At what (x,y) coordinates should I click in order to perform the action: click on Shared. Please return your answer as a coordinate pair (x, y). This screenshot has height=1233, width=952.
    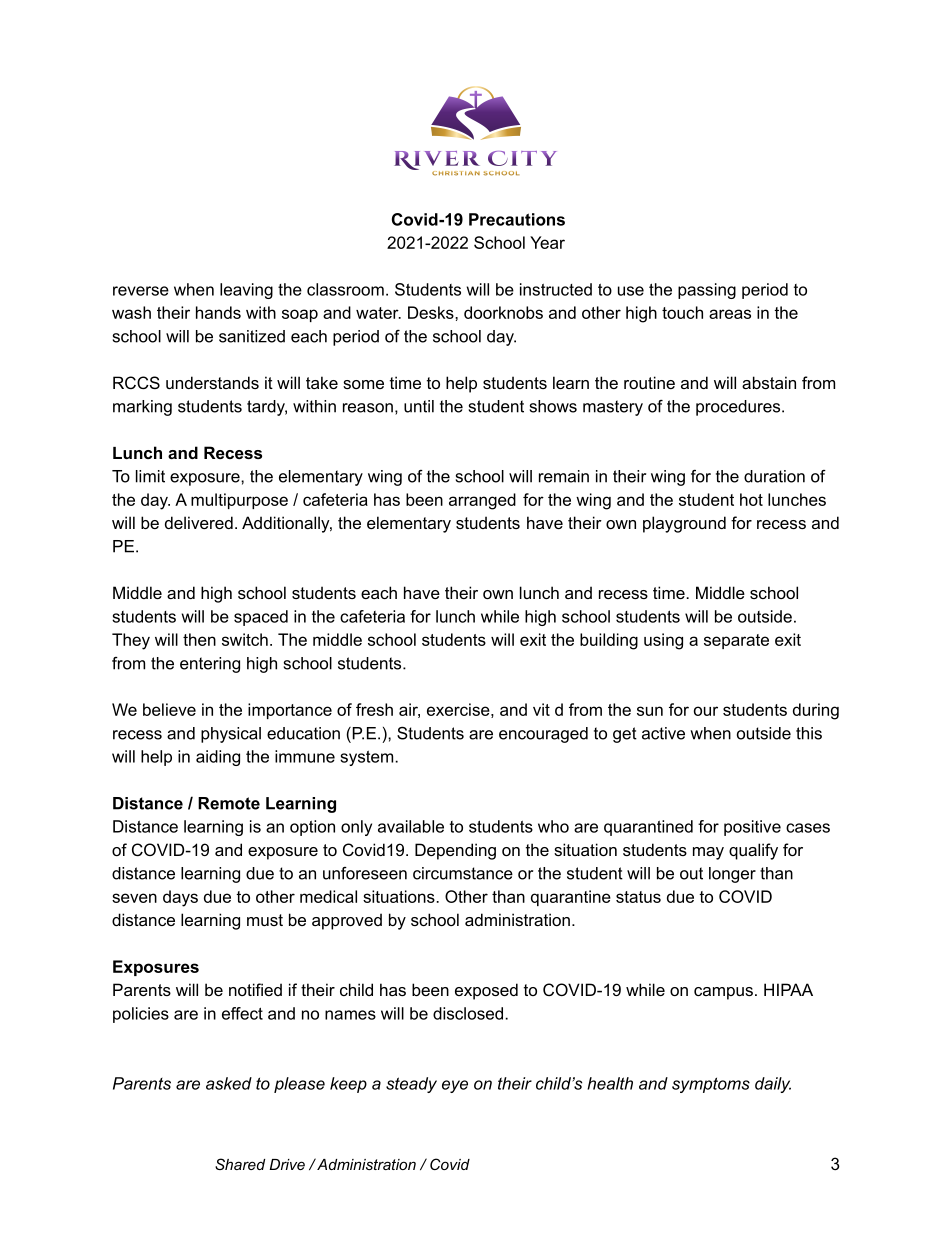
    Looking at the image, I should click on (240, 1164).
